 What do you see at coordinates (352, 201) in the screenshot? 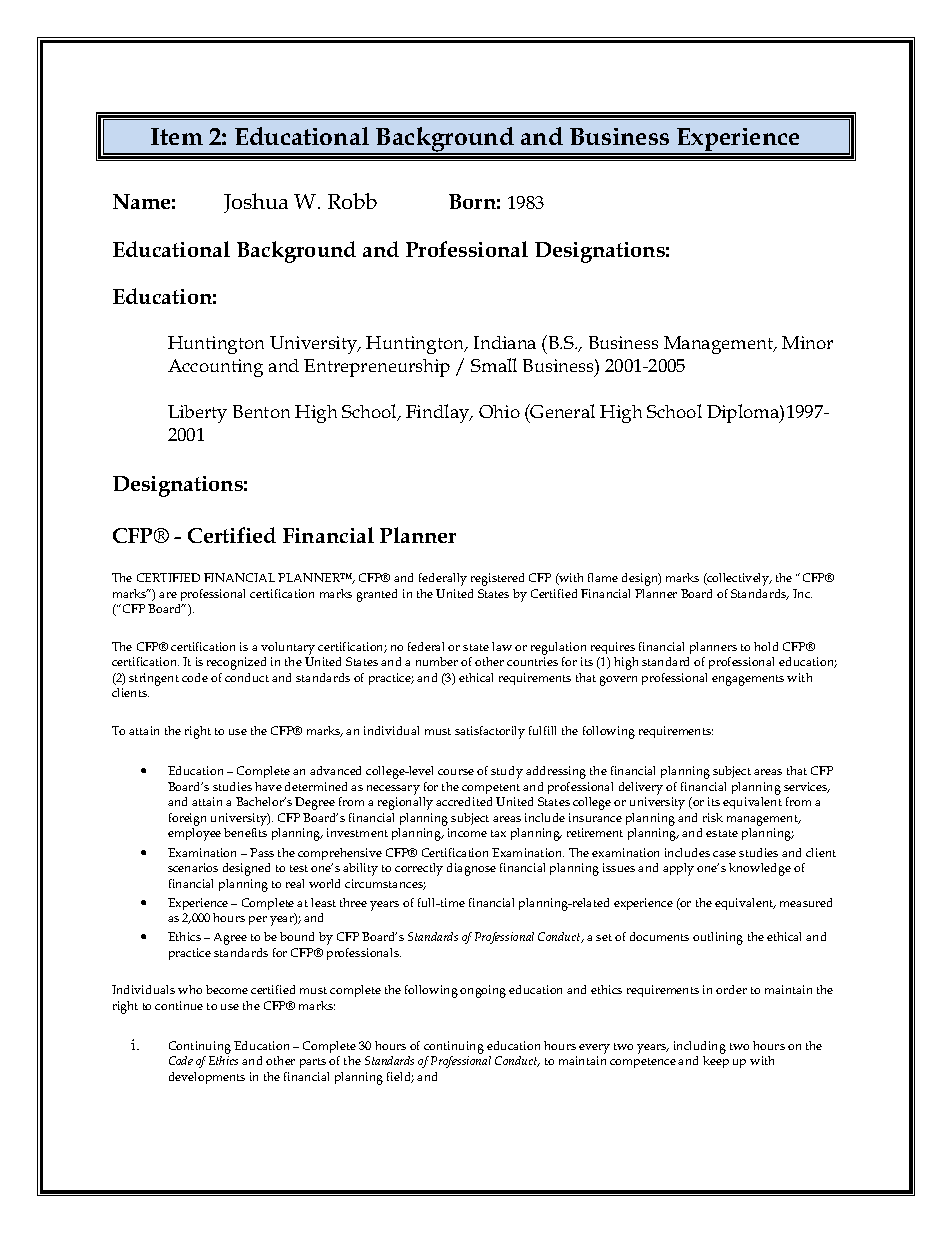
I see `Robb` at bounding box center [352, 201].
